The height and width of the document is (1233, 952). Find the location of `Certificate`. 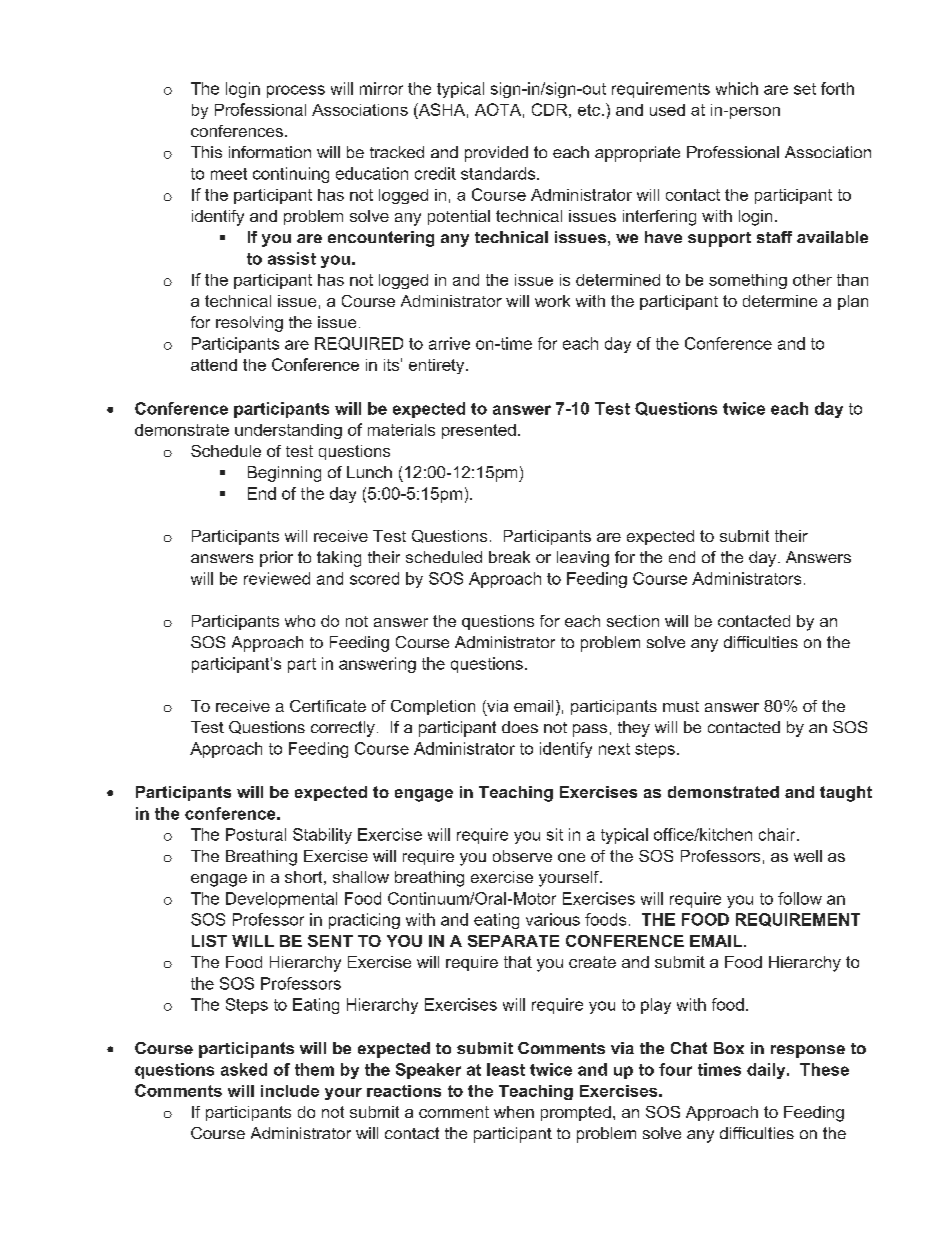

Certificate is located at coordinates (328, 706).
